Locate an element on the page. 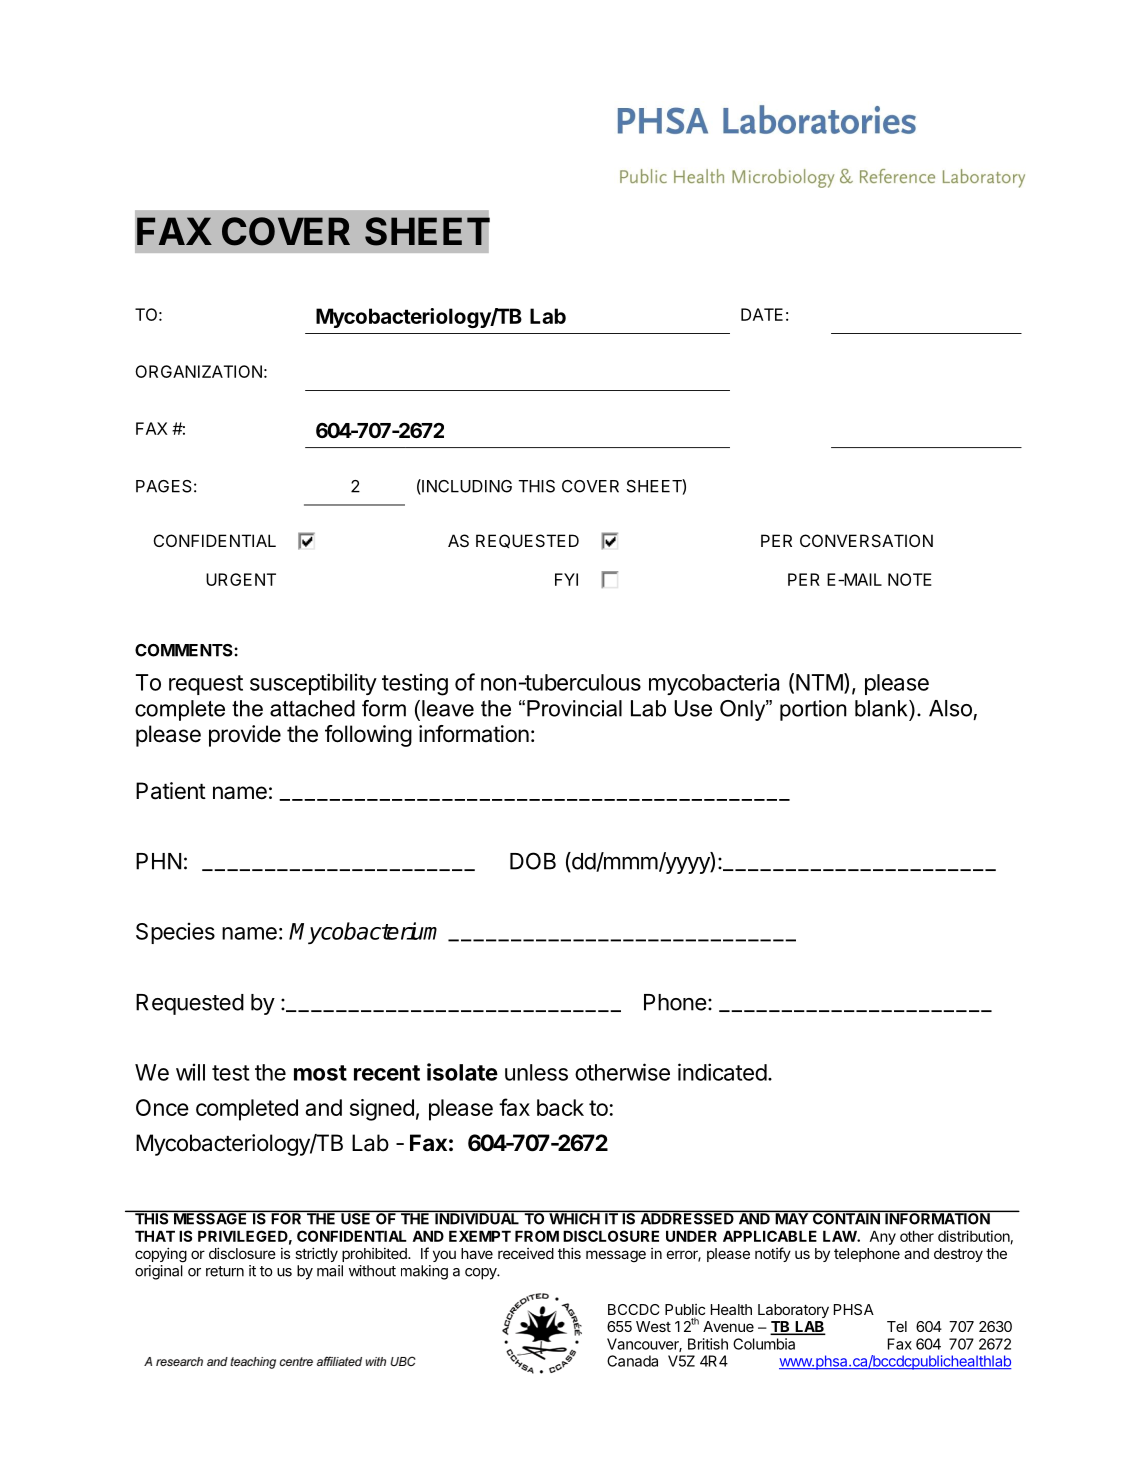 The image size is (1146, 1483). ORGANIZATION is located at coordinates (198, 371).
